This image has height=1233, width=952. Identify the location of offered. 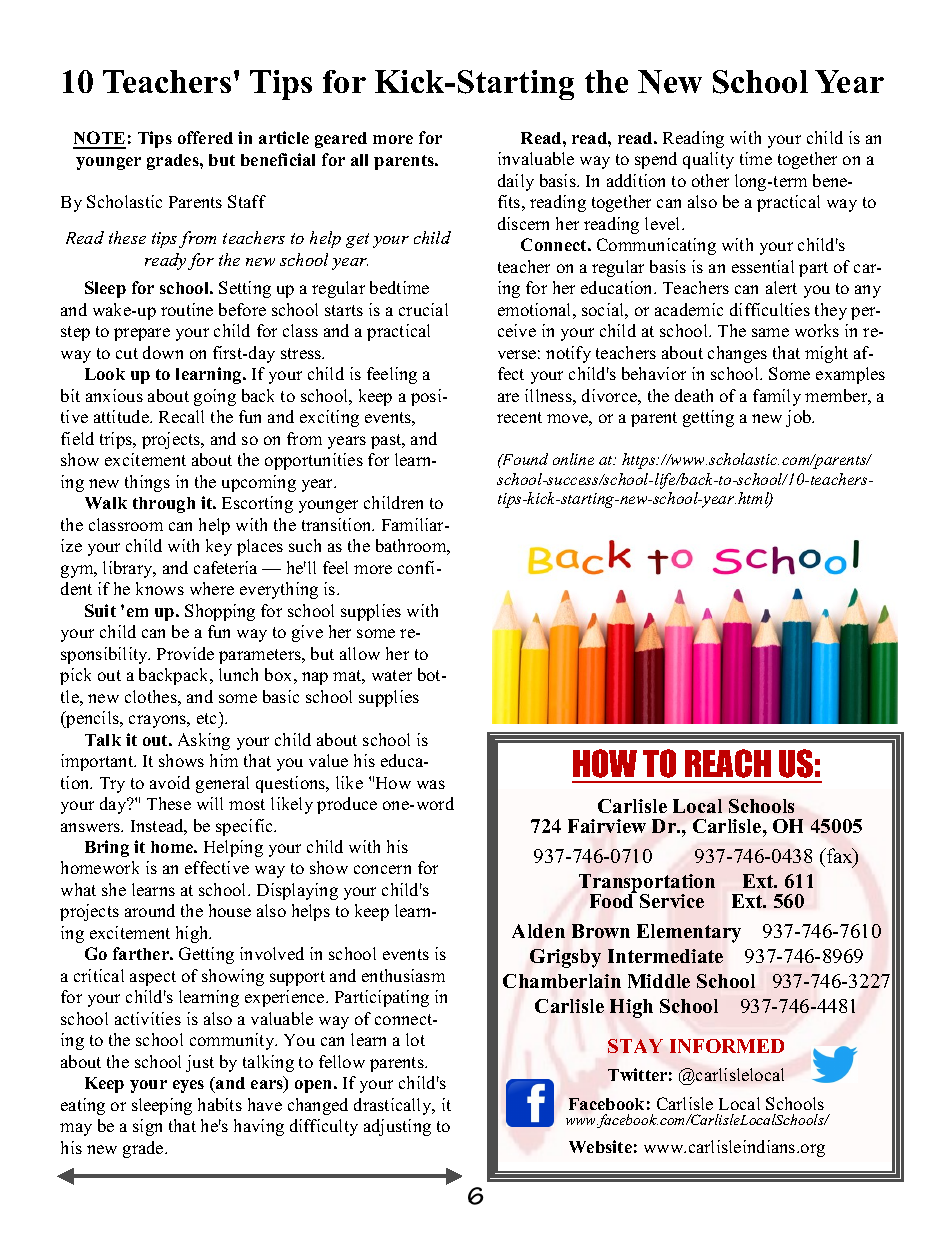
(205, 137).
